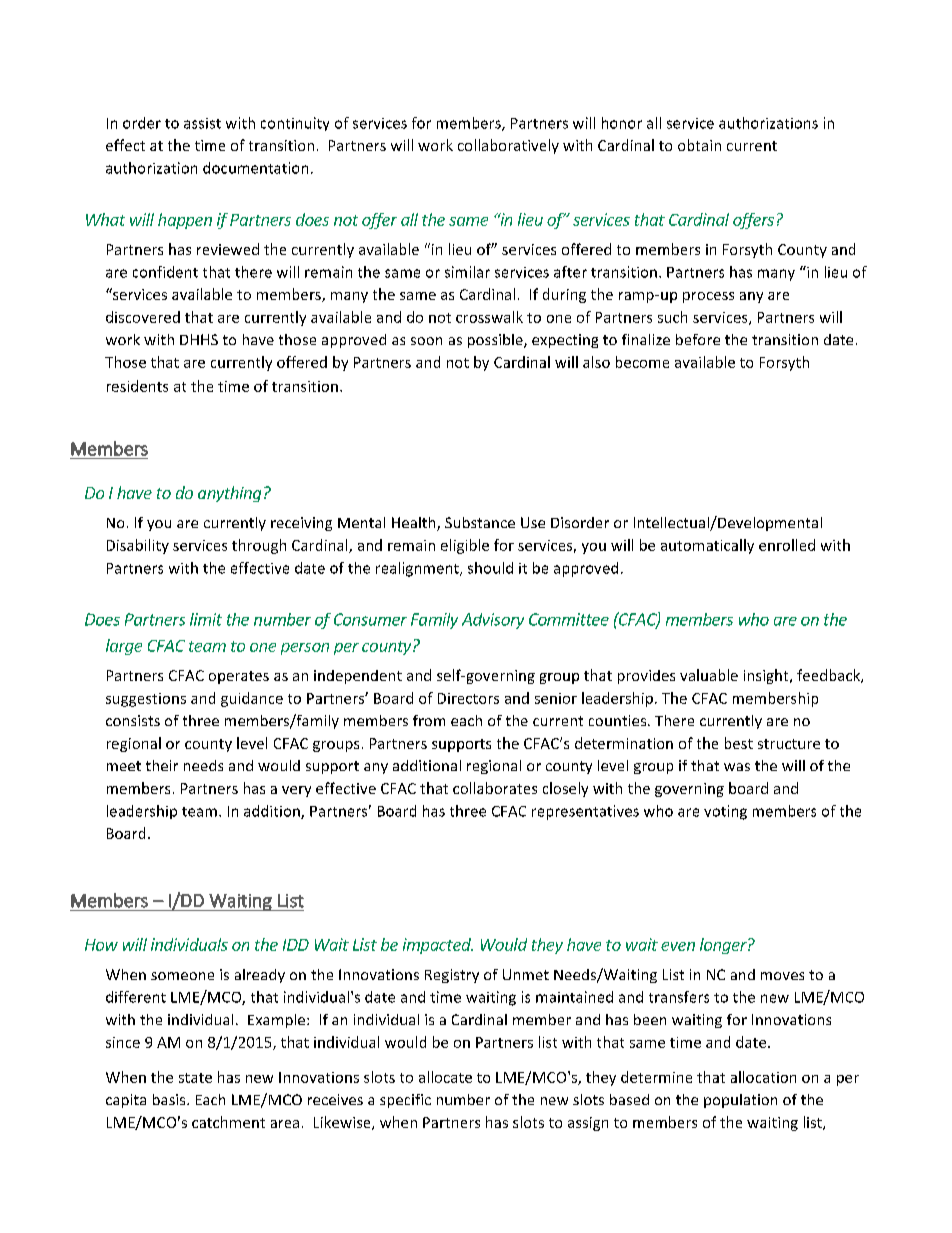  What do you see at coordinates (508, 146) in the document?
I see `collaboratively` at bounding box center [508, 146].
